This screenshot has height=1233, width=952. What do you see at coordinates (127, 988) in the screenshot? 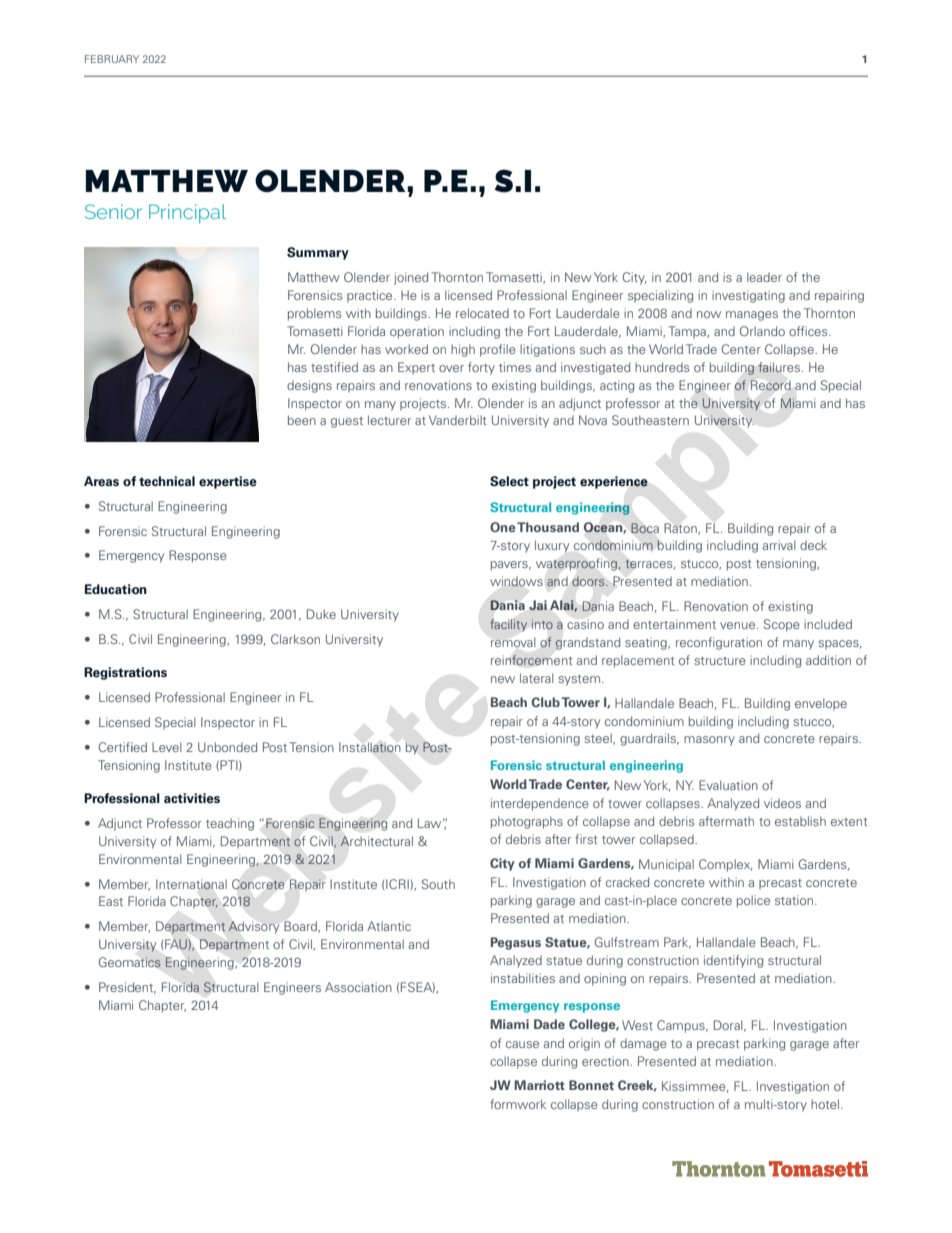
I see `President` at bounding box center [127, 988].
